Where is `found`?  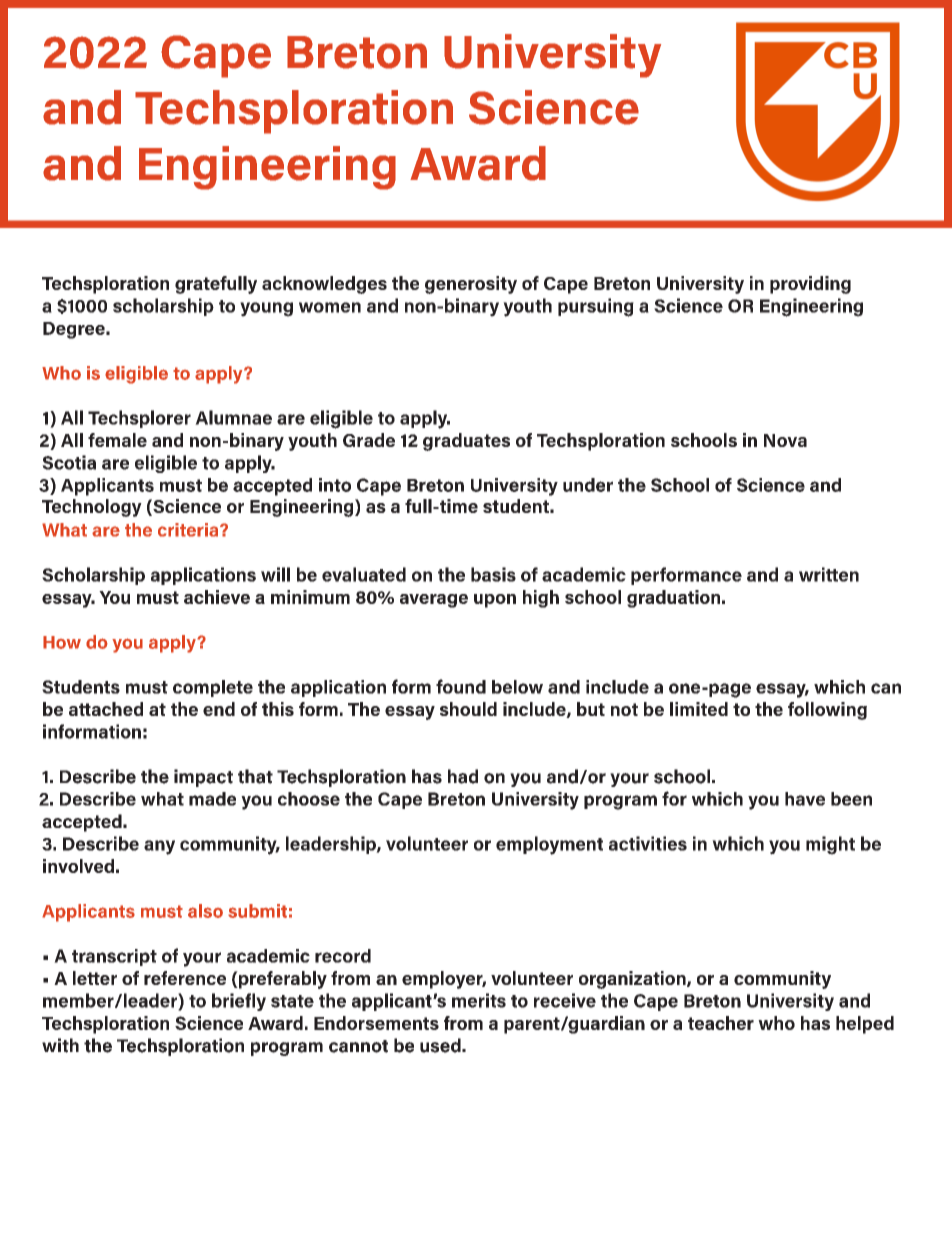 found is located at coordinates (461, 686).
